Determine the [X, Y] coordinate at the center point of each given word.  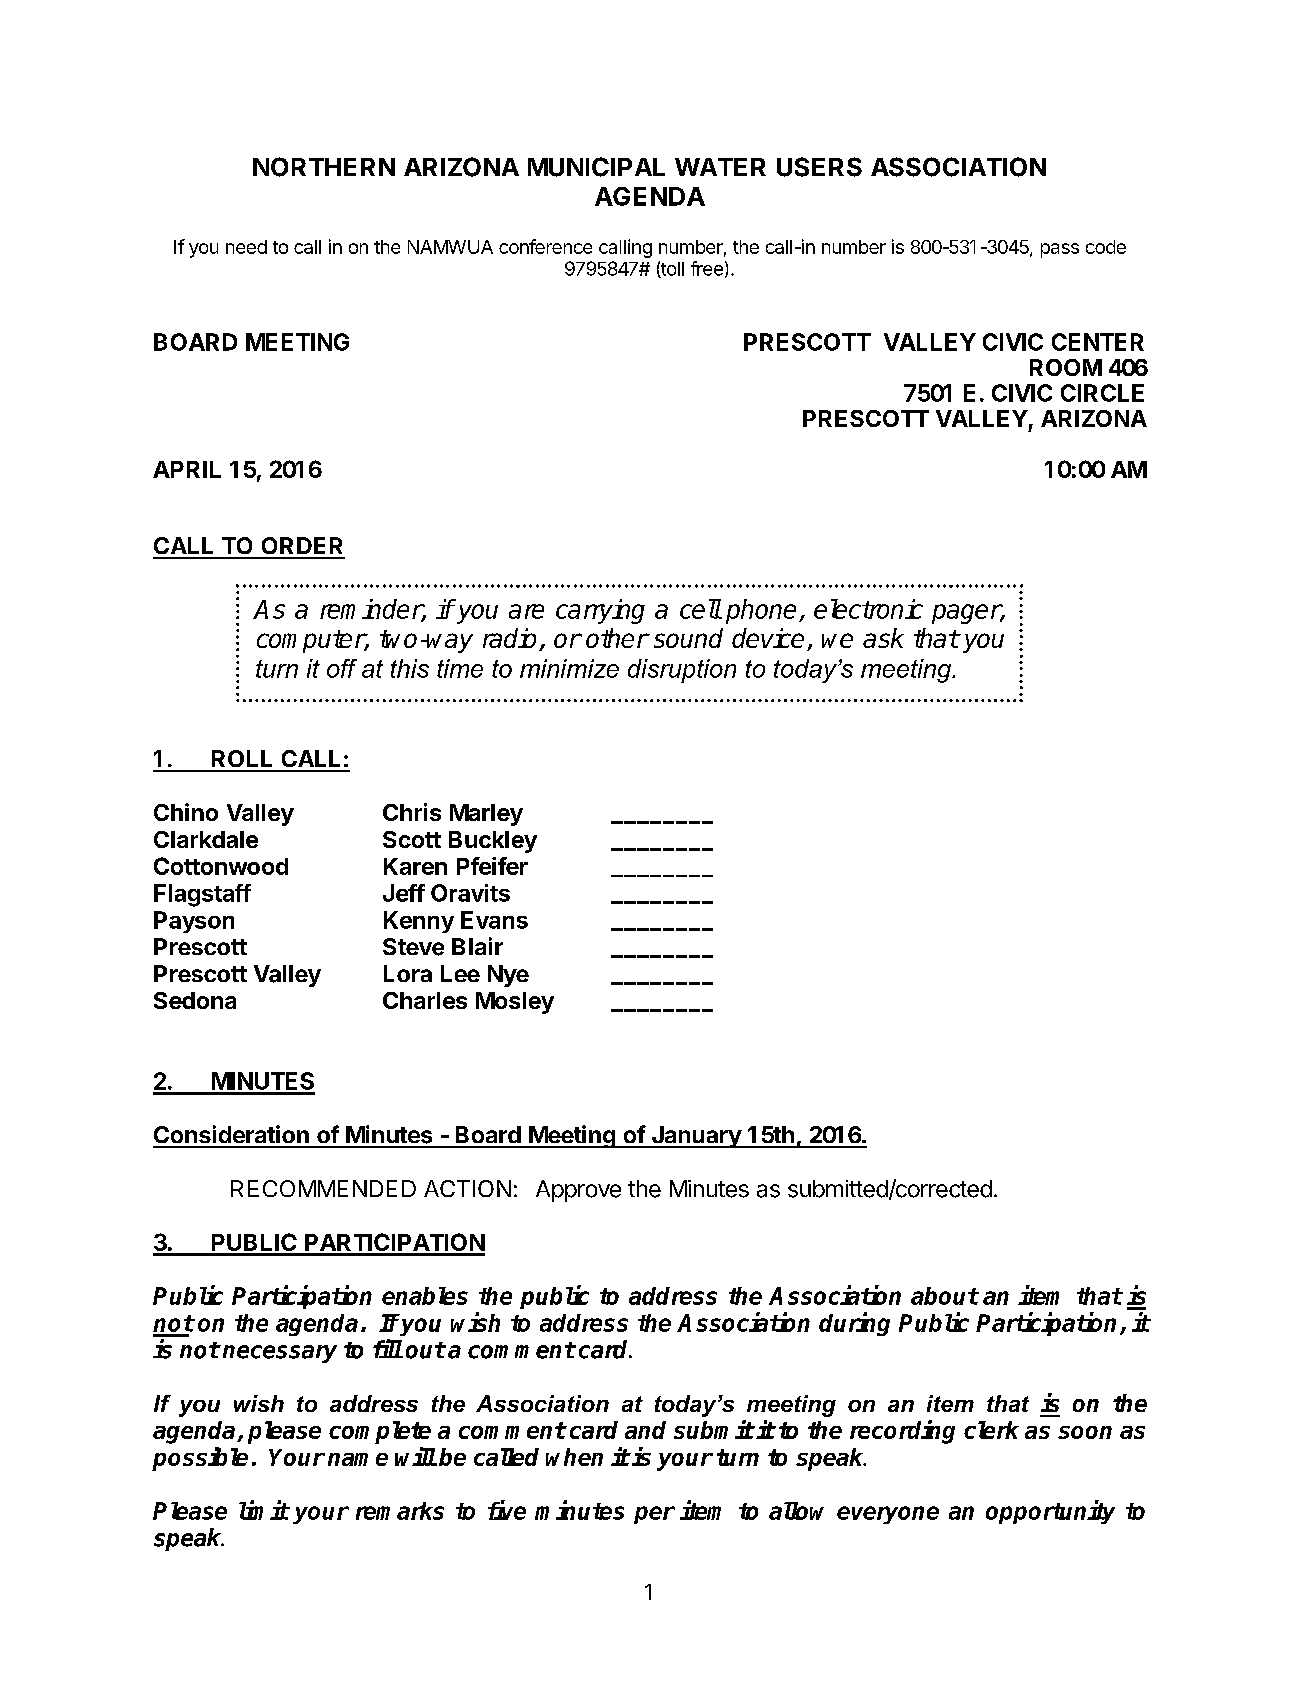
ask [883, 638]
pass [1060, 250]
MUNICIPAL [596, 167]
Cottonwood [221, 866]
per [654, 1515]
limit [264, 1510]
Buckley [493, 842]
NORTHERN [324, 167]
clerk [991, 1430]
